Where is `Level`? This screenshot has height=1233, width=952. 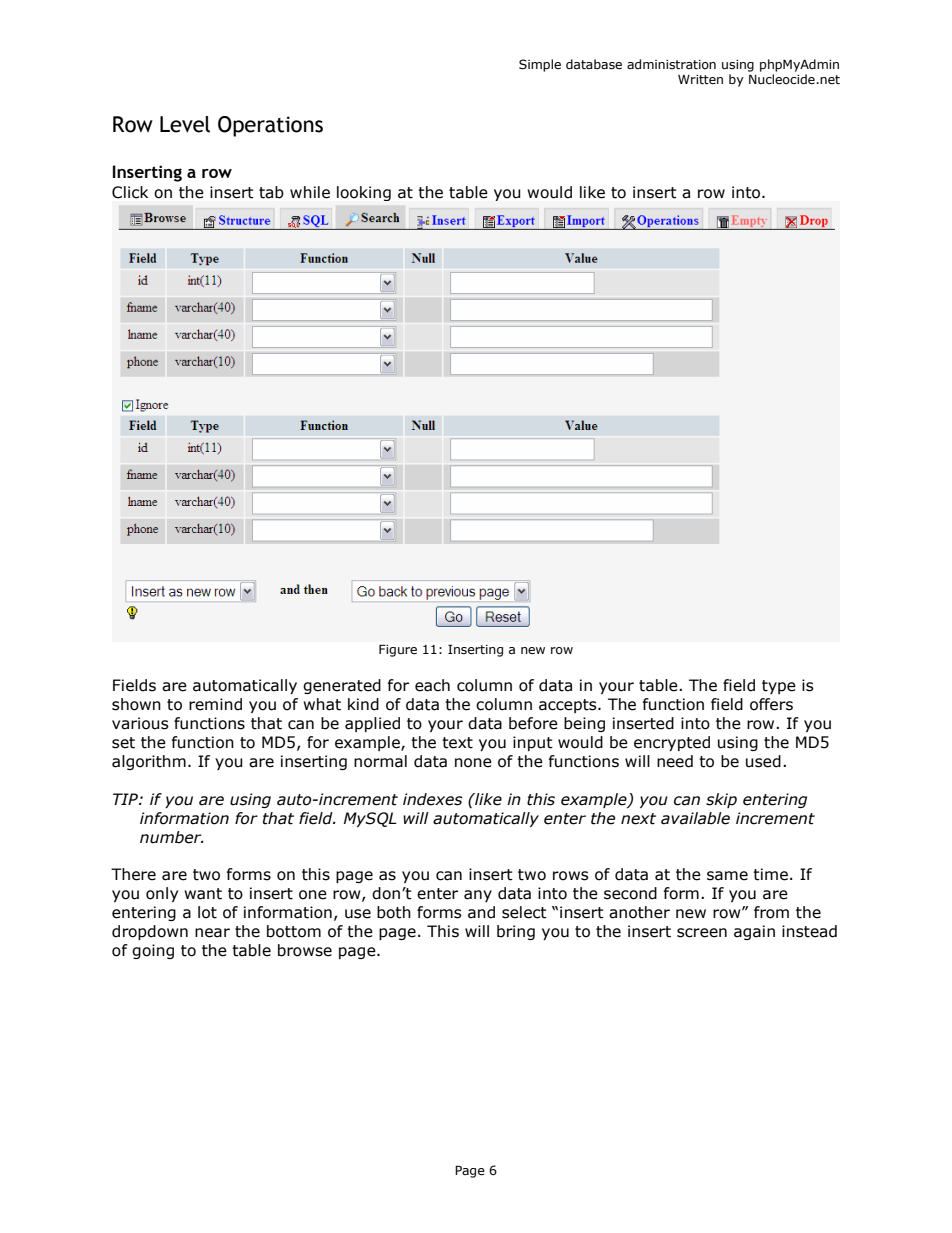
Level is located at coordinates (185, 124).
